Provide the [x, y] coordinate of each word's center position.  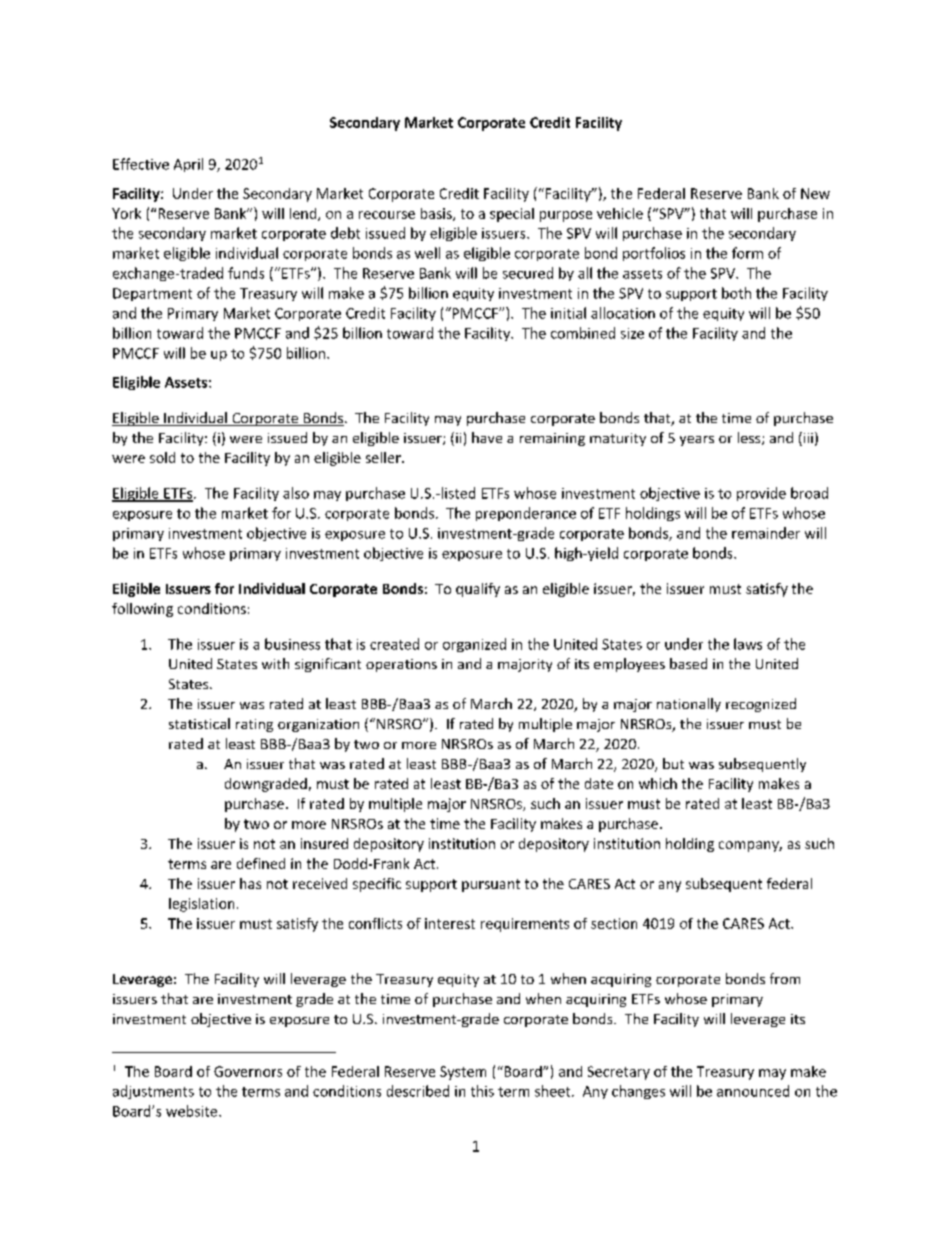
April [188, 165]
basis [437, 214]
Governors [248, 1071]
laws [748, 644]
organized [474, 645]
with [275, 663]
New [815, 193]
